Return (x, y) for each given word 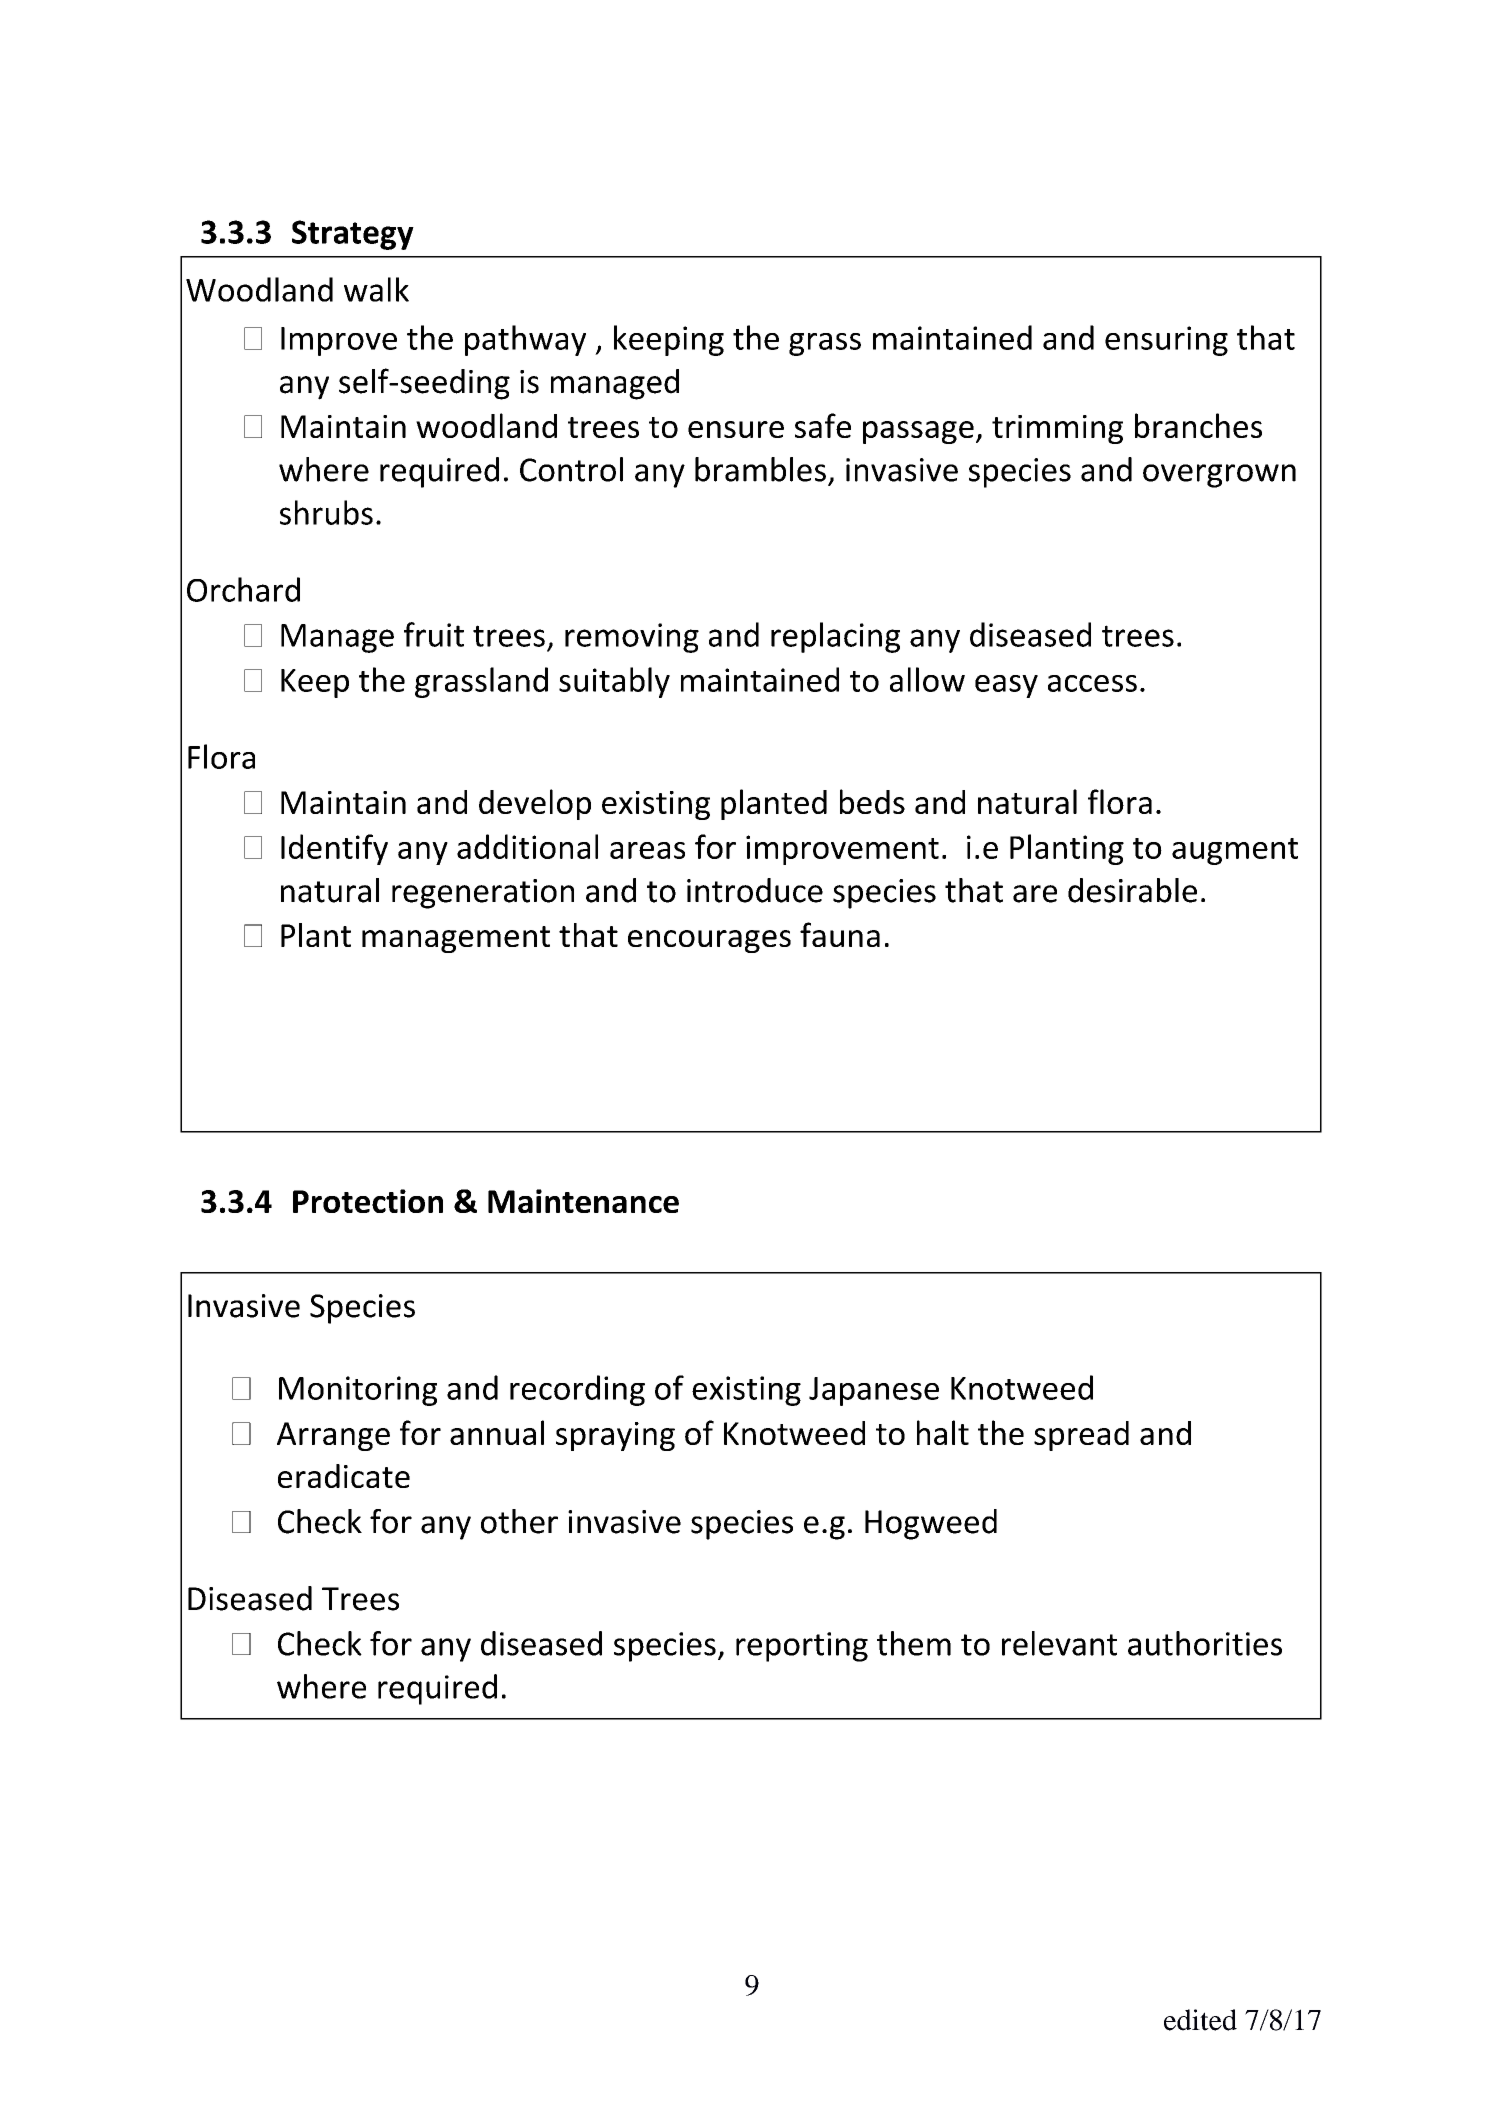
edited (1200, 2020)
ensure (736, 429)
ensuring (1166, 341)
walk (376, 289)
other (519, 1521)
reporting (802, 1647)
